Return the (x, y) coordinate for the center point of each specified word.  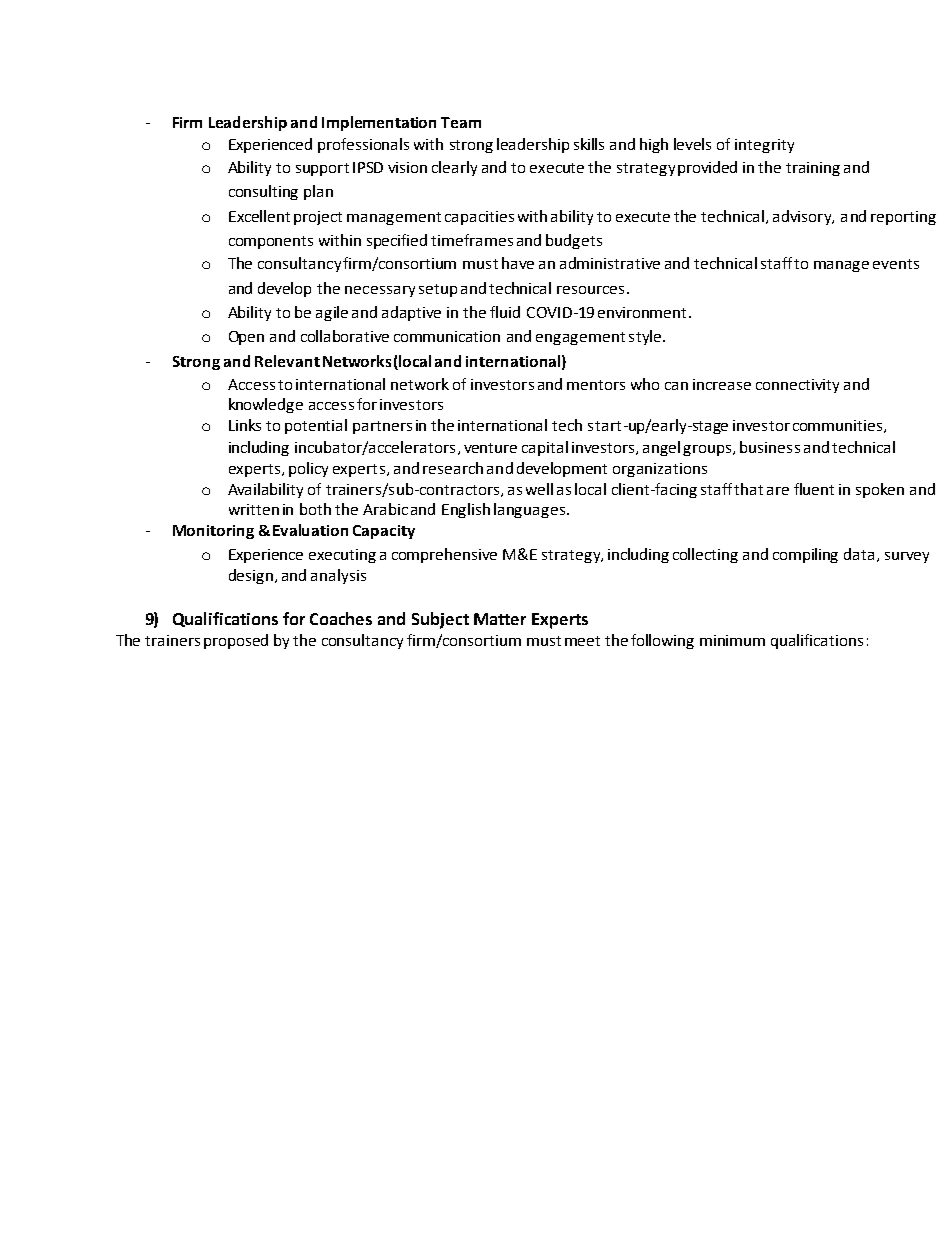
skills (589, 144)
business (770, 447)
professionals (363, 145)
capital (545, 448)
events (896, 264)
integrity (764, 146)
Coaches (341, 618)
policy (308, 469)
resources (590, 290)
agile (332, 313)
